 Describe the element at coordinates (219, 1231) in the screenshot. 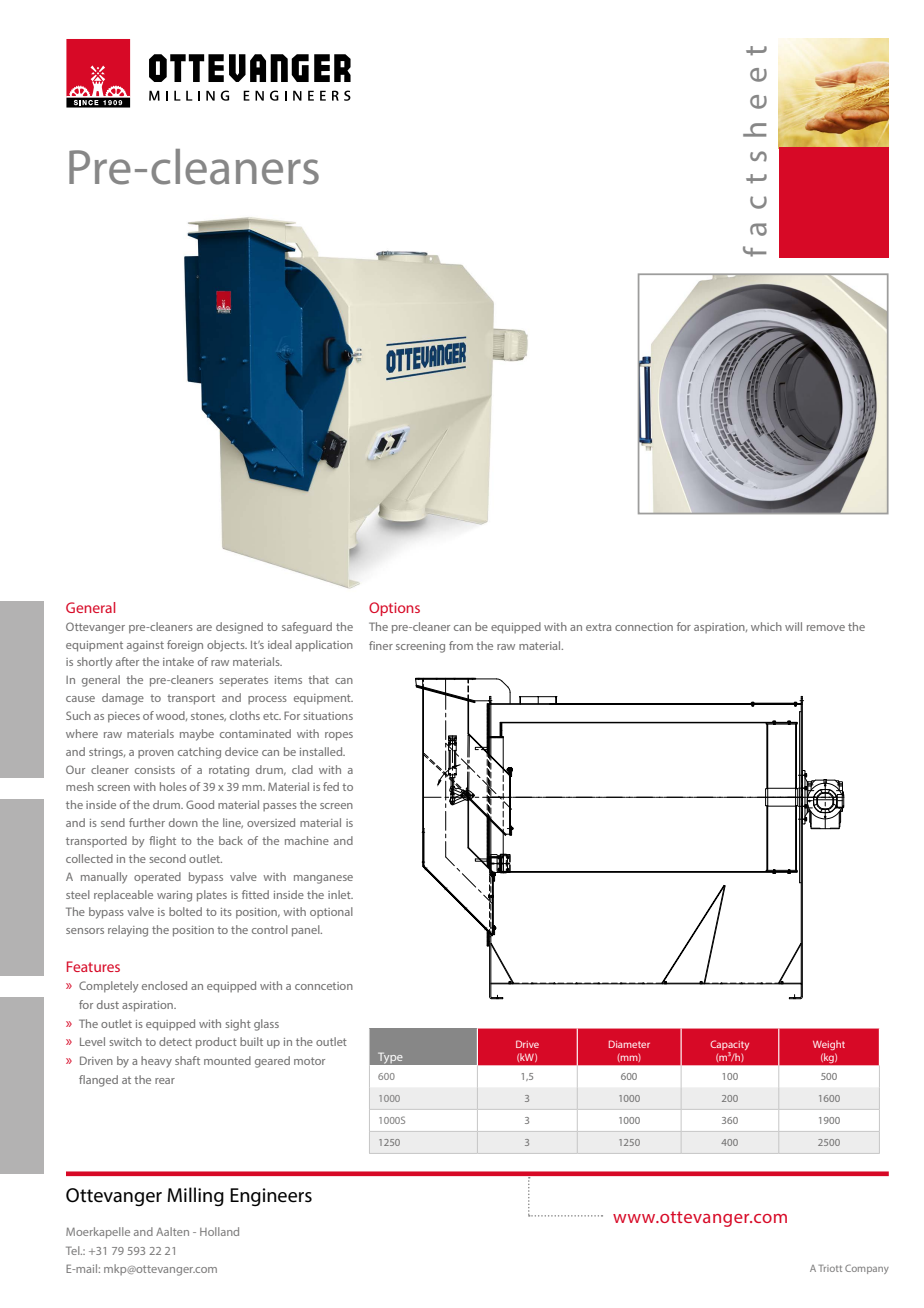

I see `Holland` at that location.
